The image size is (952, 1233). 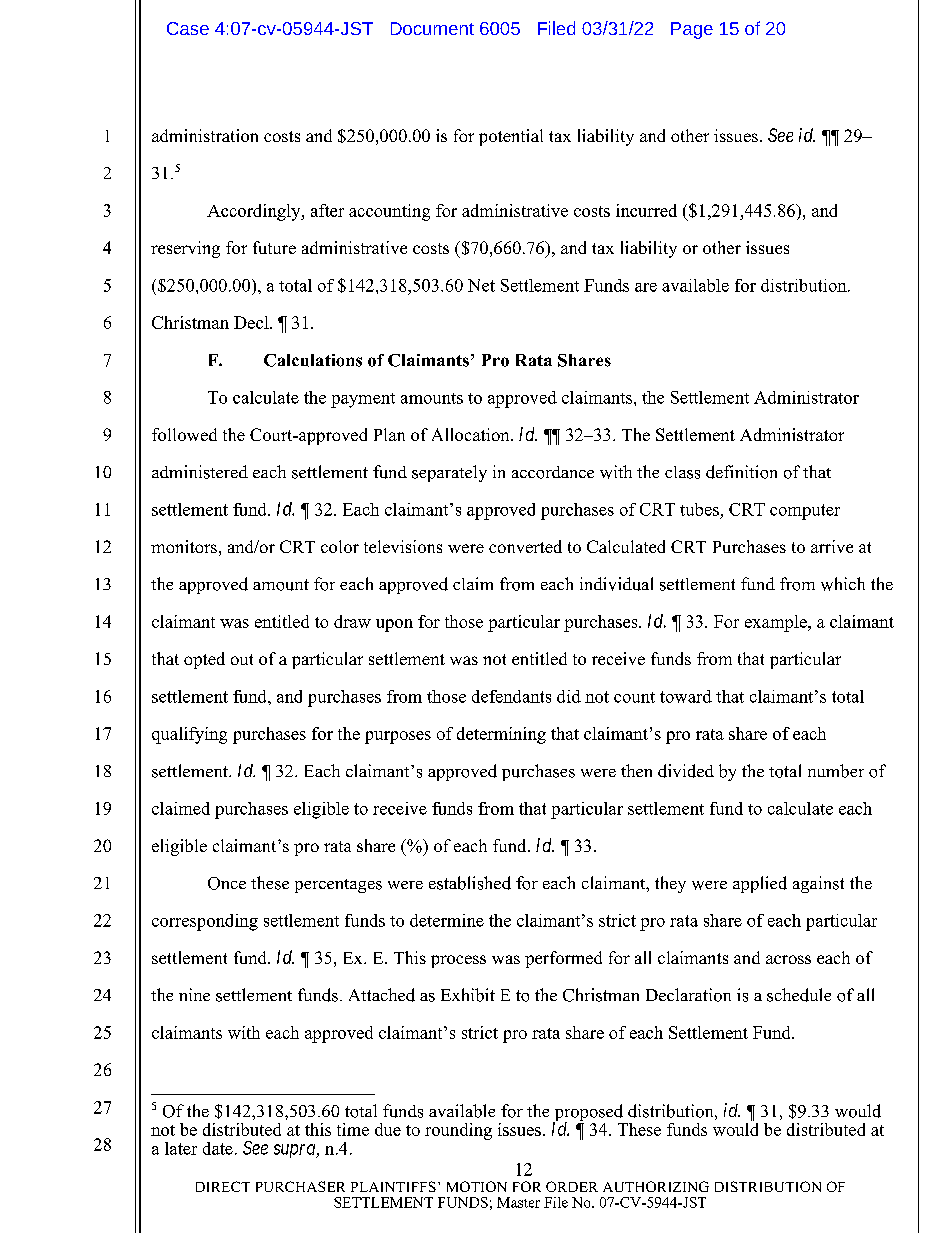 What do you see at coordinates (313, 360) in the page?
I see `Calculations` at bounding box center [313, 360].
